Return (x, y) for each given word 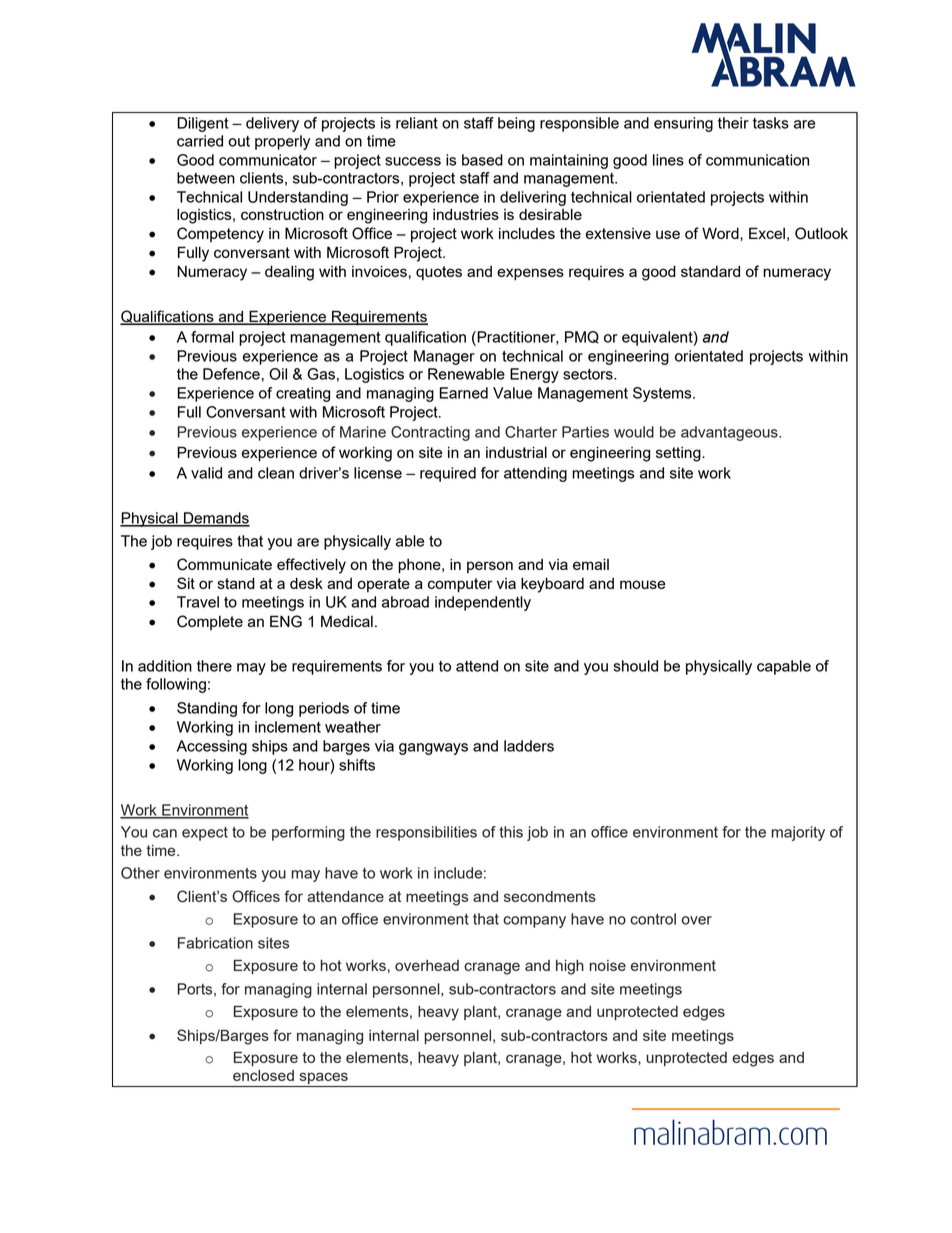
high (570, 967)
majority (798, 833)
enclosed (263, 1075)
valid (206, 473)
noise (607, 965)
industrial (516, 452)
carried (200, 141)
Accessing (212, 747)
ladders (529, 746)
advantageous (730, 433)
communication (757, 160)
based (482, 160)
